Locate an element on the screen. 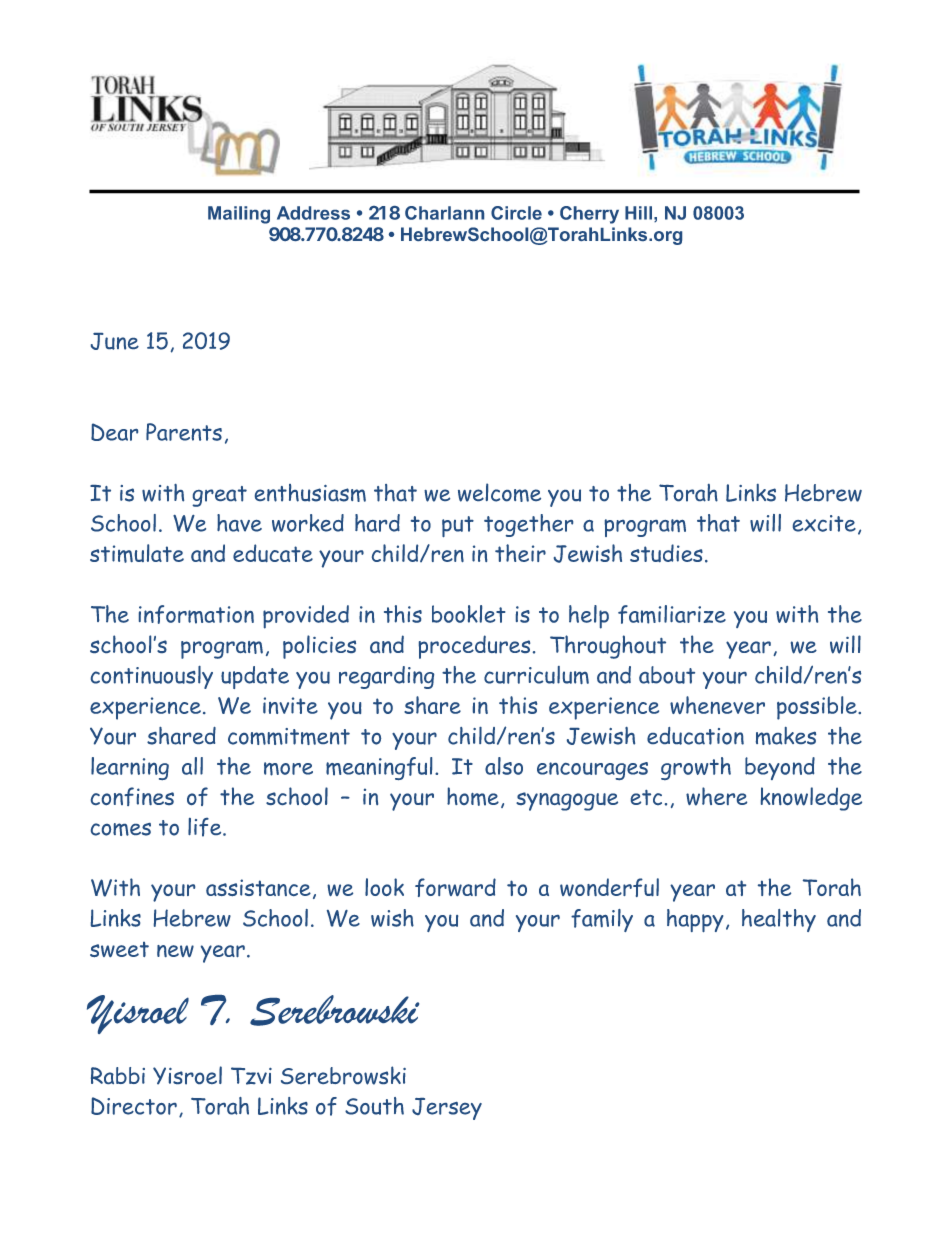 This screenshot has width=952, height=1233. continuously is located at coordinates (152, 677).
